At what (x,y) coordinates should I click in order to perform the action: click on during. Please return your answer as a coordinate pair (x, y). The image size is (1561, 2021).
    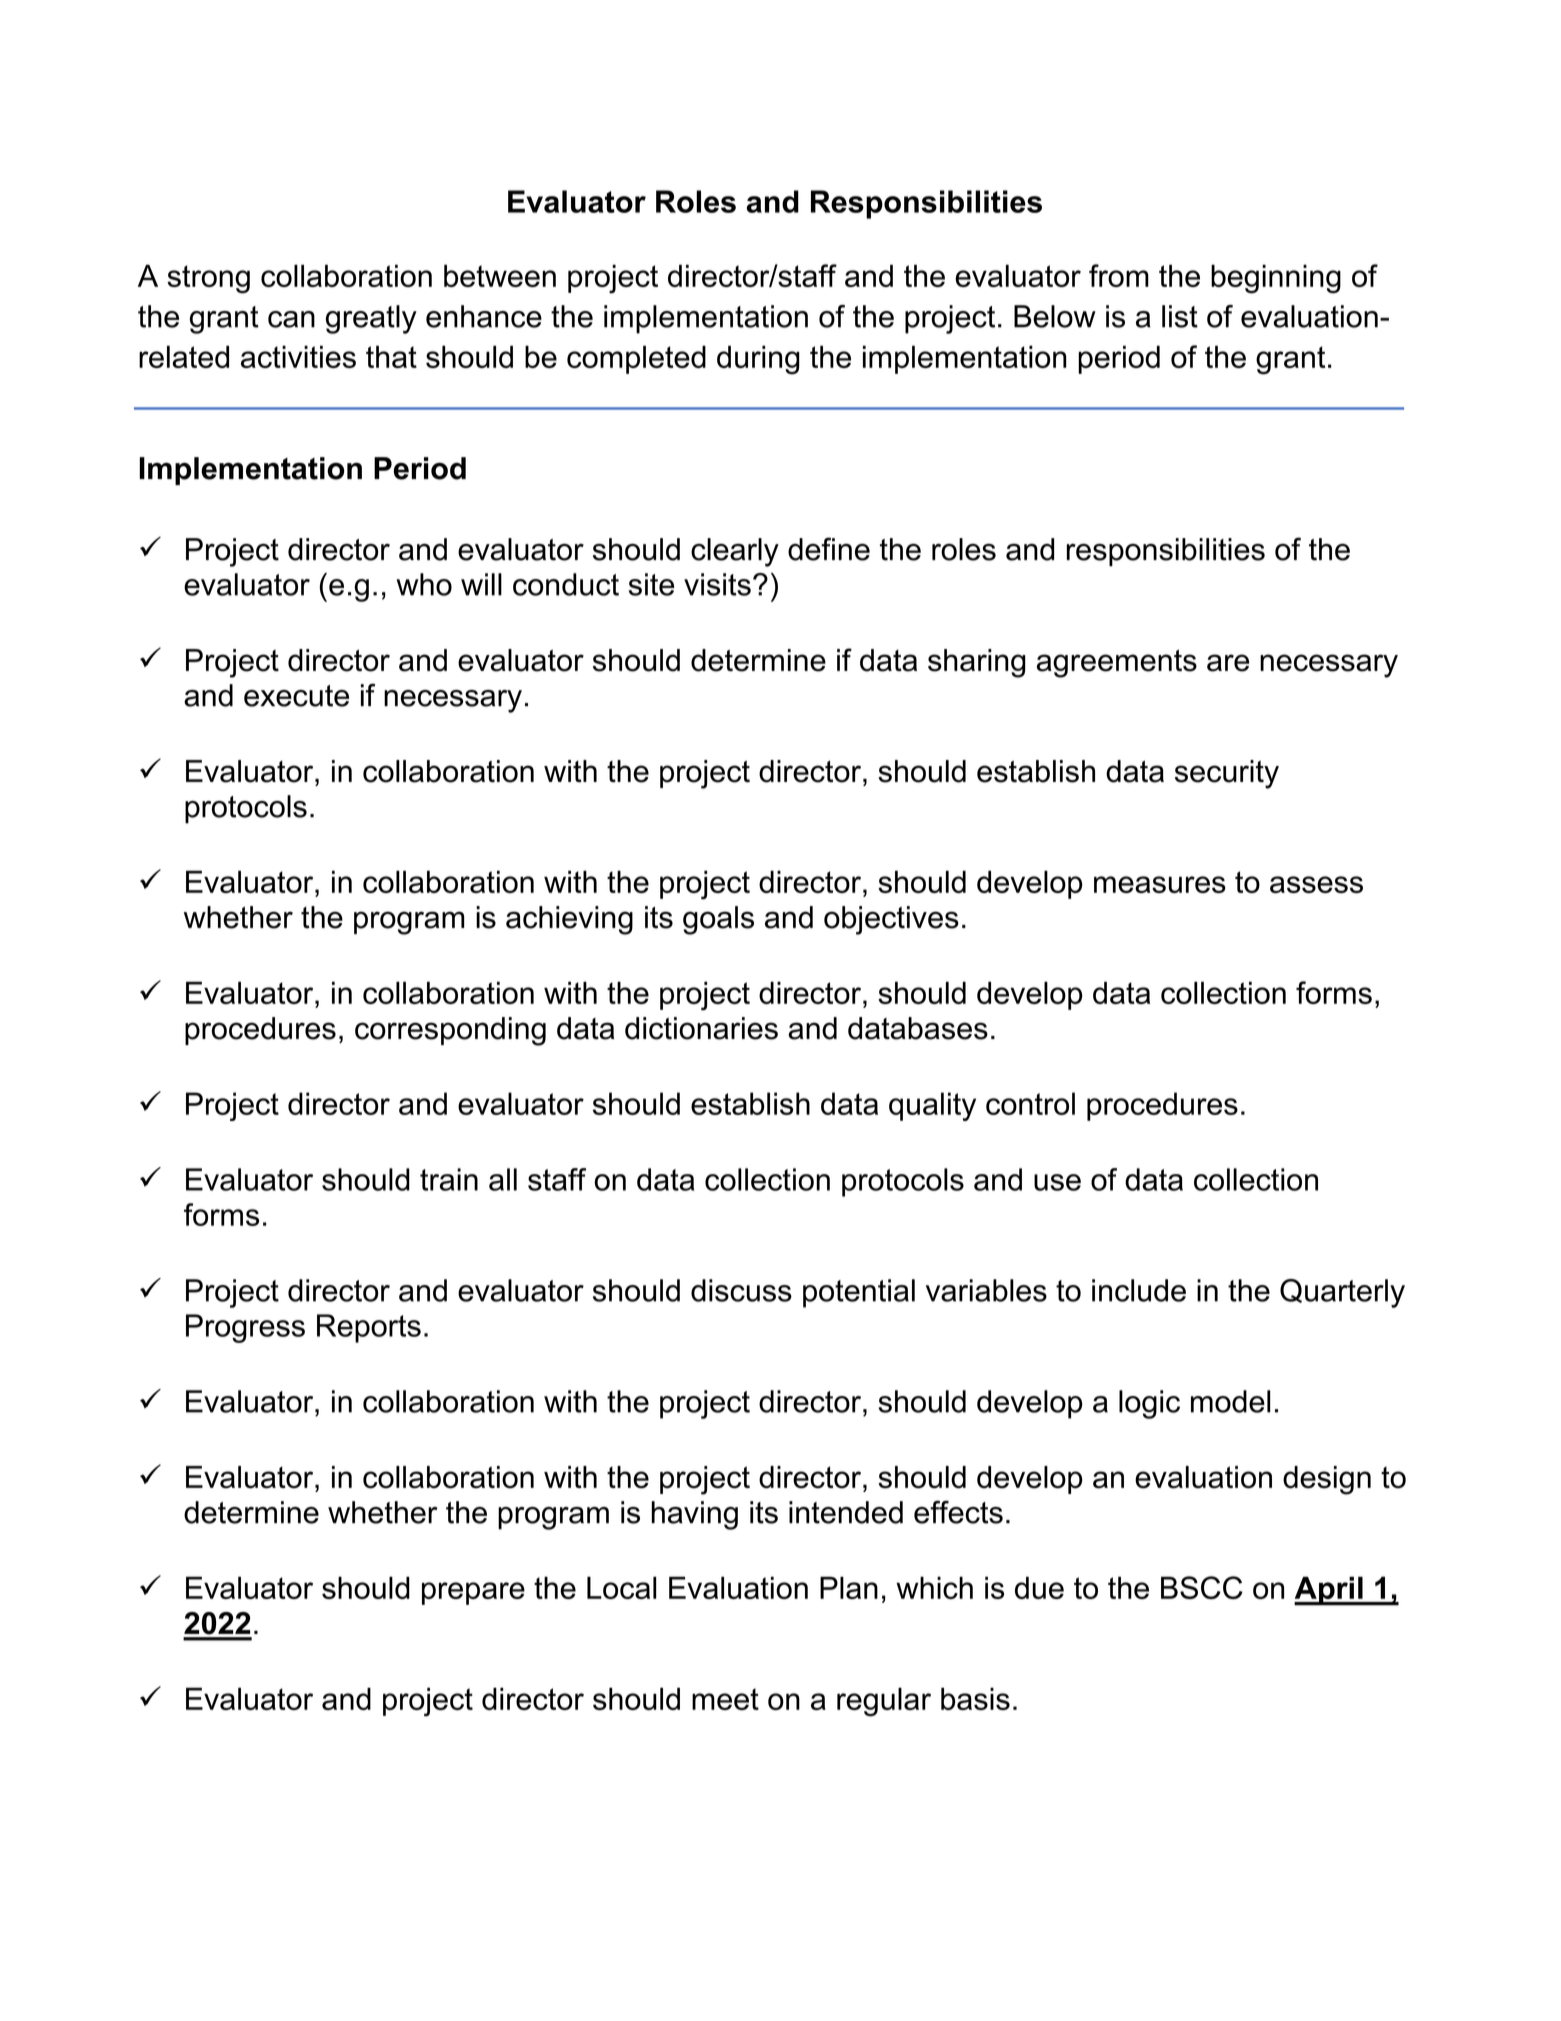
    Looking at the image, I should click on (758, 360).
